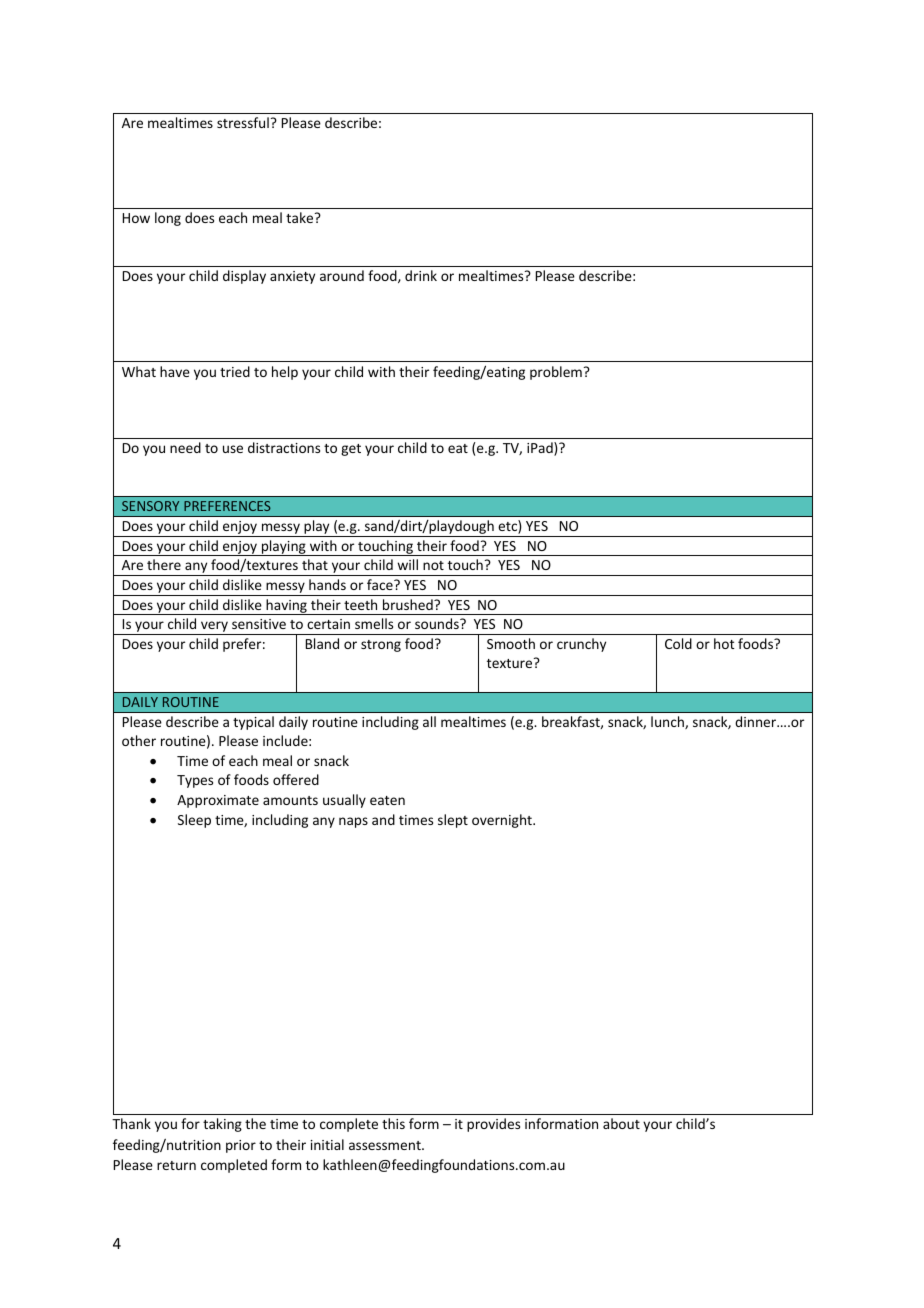  Describe the element at coordinates (503, 821) in the image. I see `overnight` at that location.
